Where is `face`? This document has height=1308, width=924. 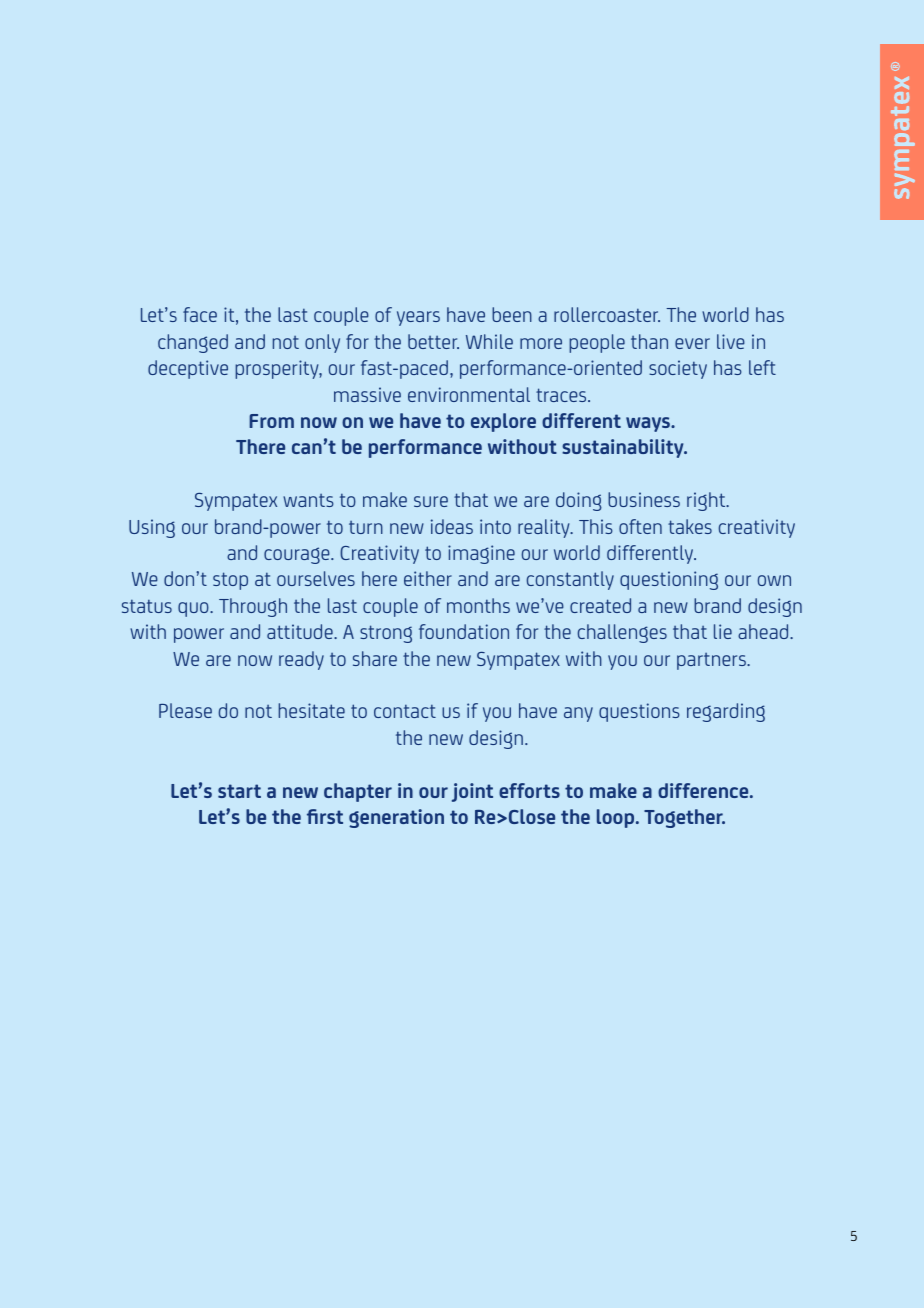 face is located at coordinates (200, 314).
